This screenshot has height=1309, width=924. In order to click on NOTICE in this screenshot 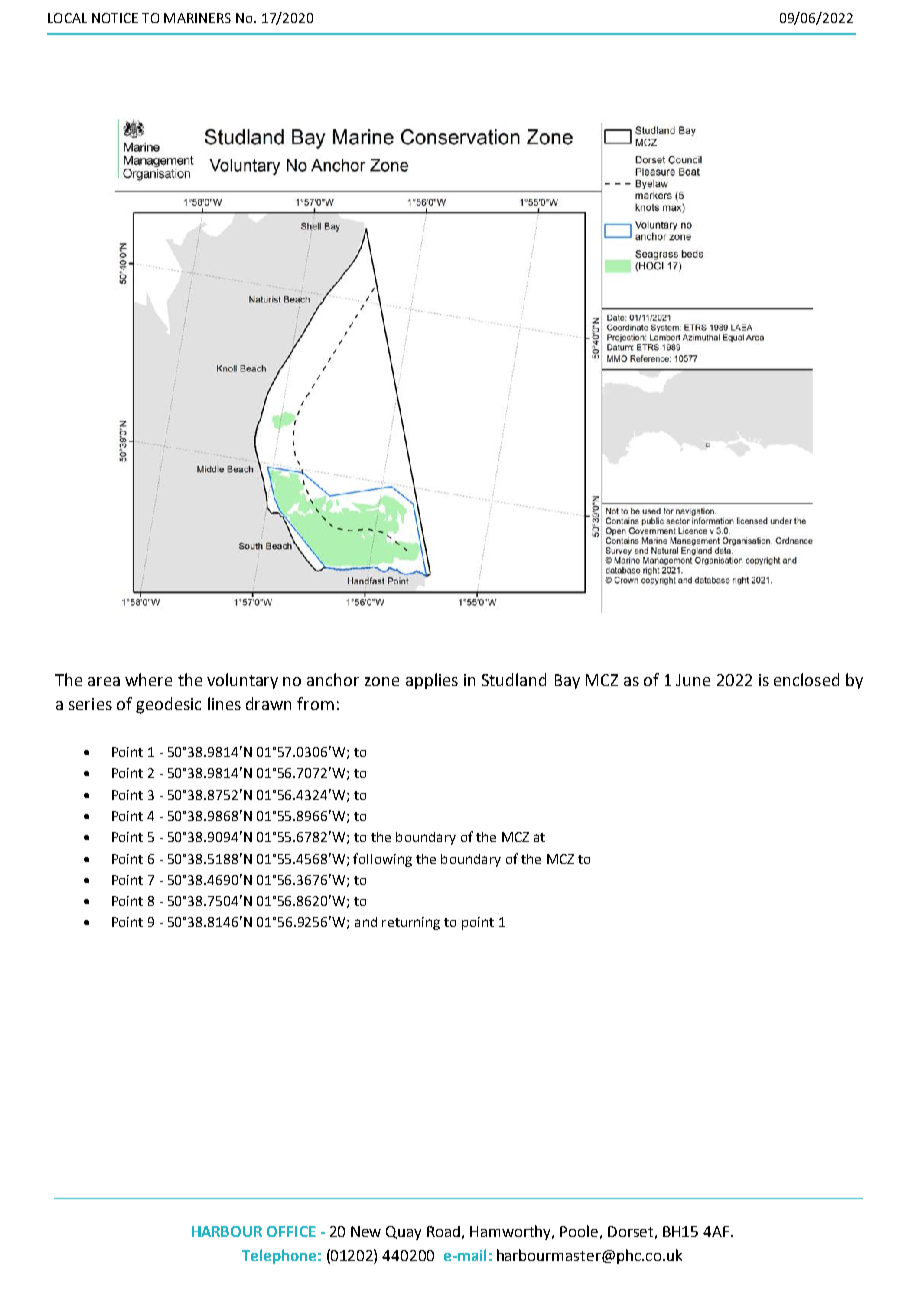, I will do `click(115, 18)`.
